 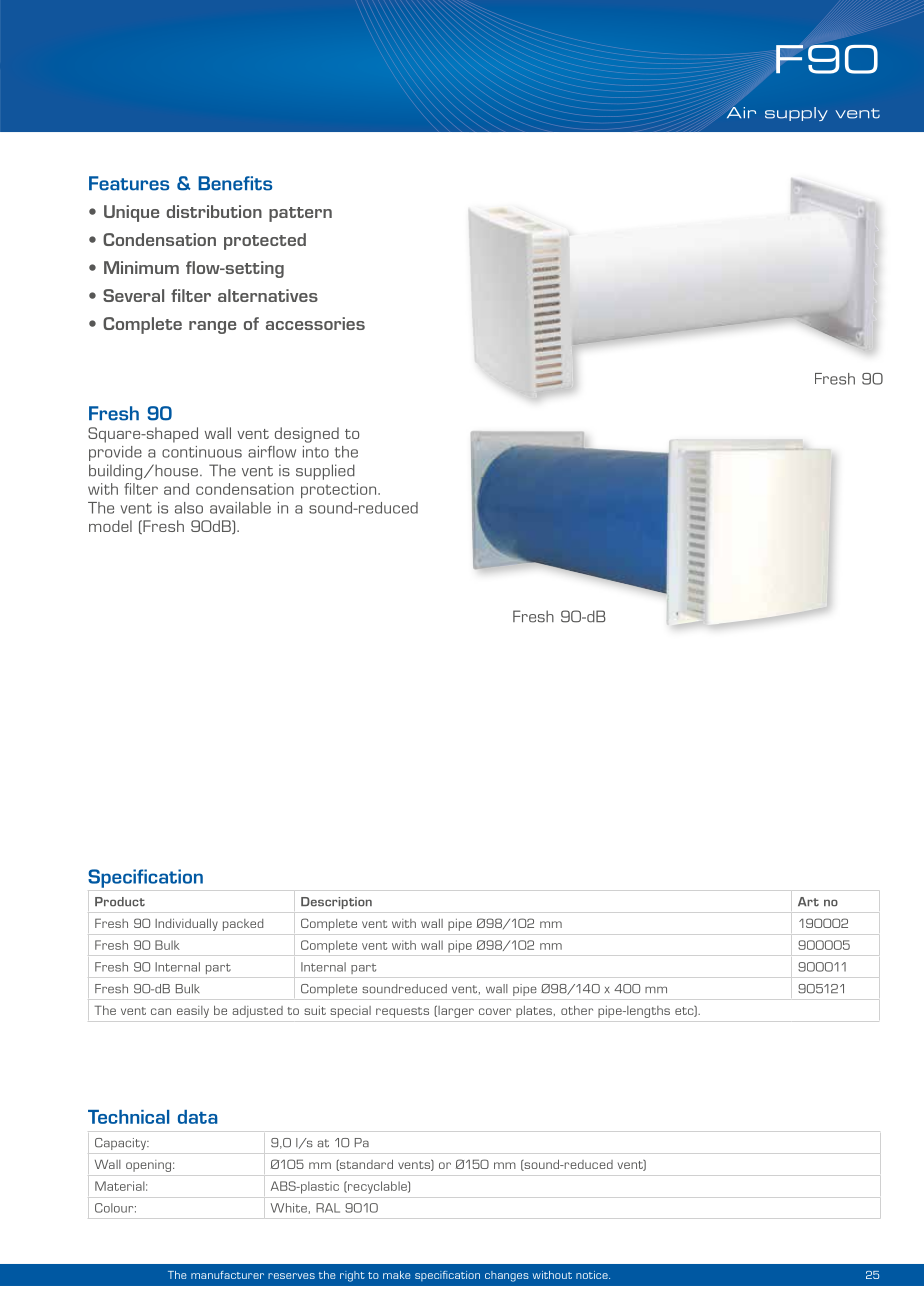 I want to click on other, so click(x=577, y=1010).
